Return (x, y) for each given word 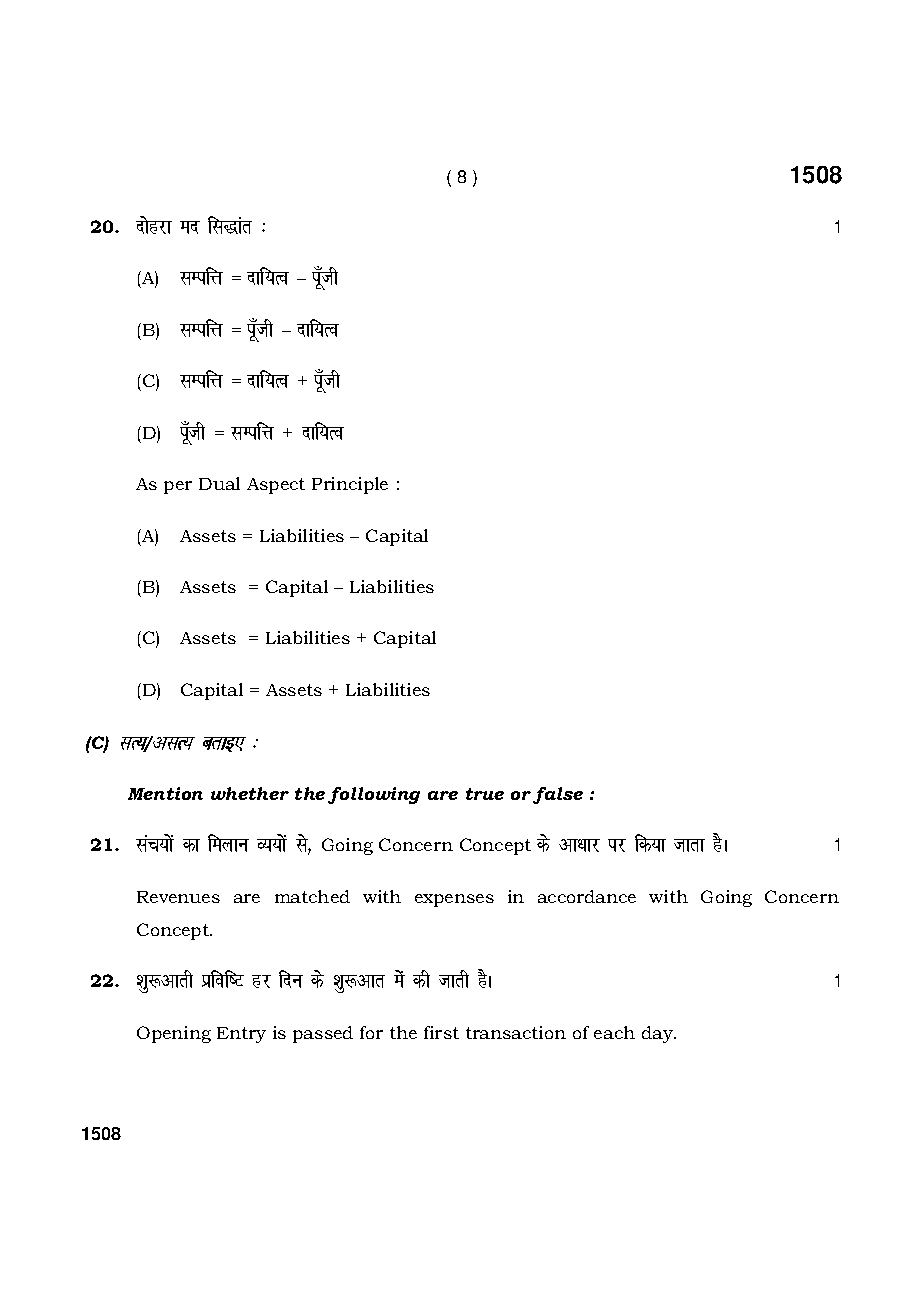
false (558, 795)
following (374, 795)
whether (250, 793)
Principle (350, 485)
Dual (219, 483)
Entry (241, 1035)
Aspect (276, 486)
